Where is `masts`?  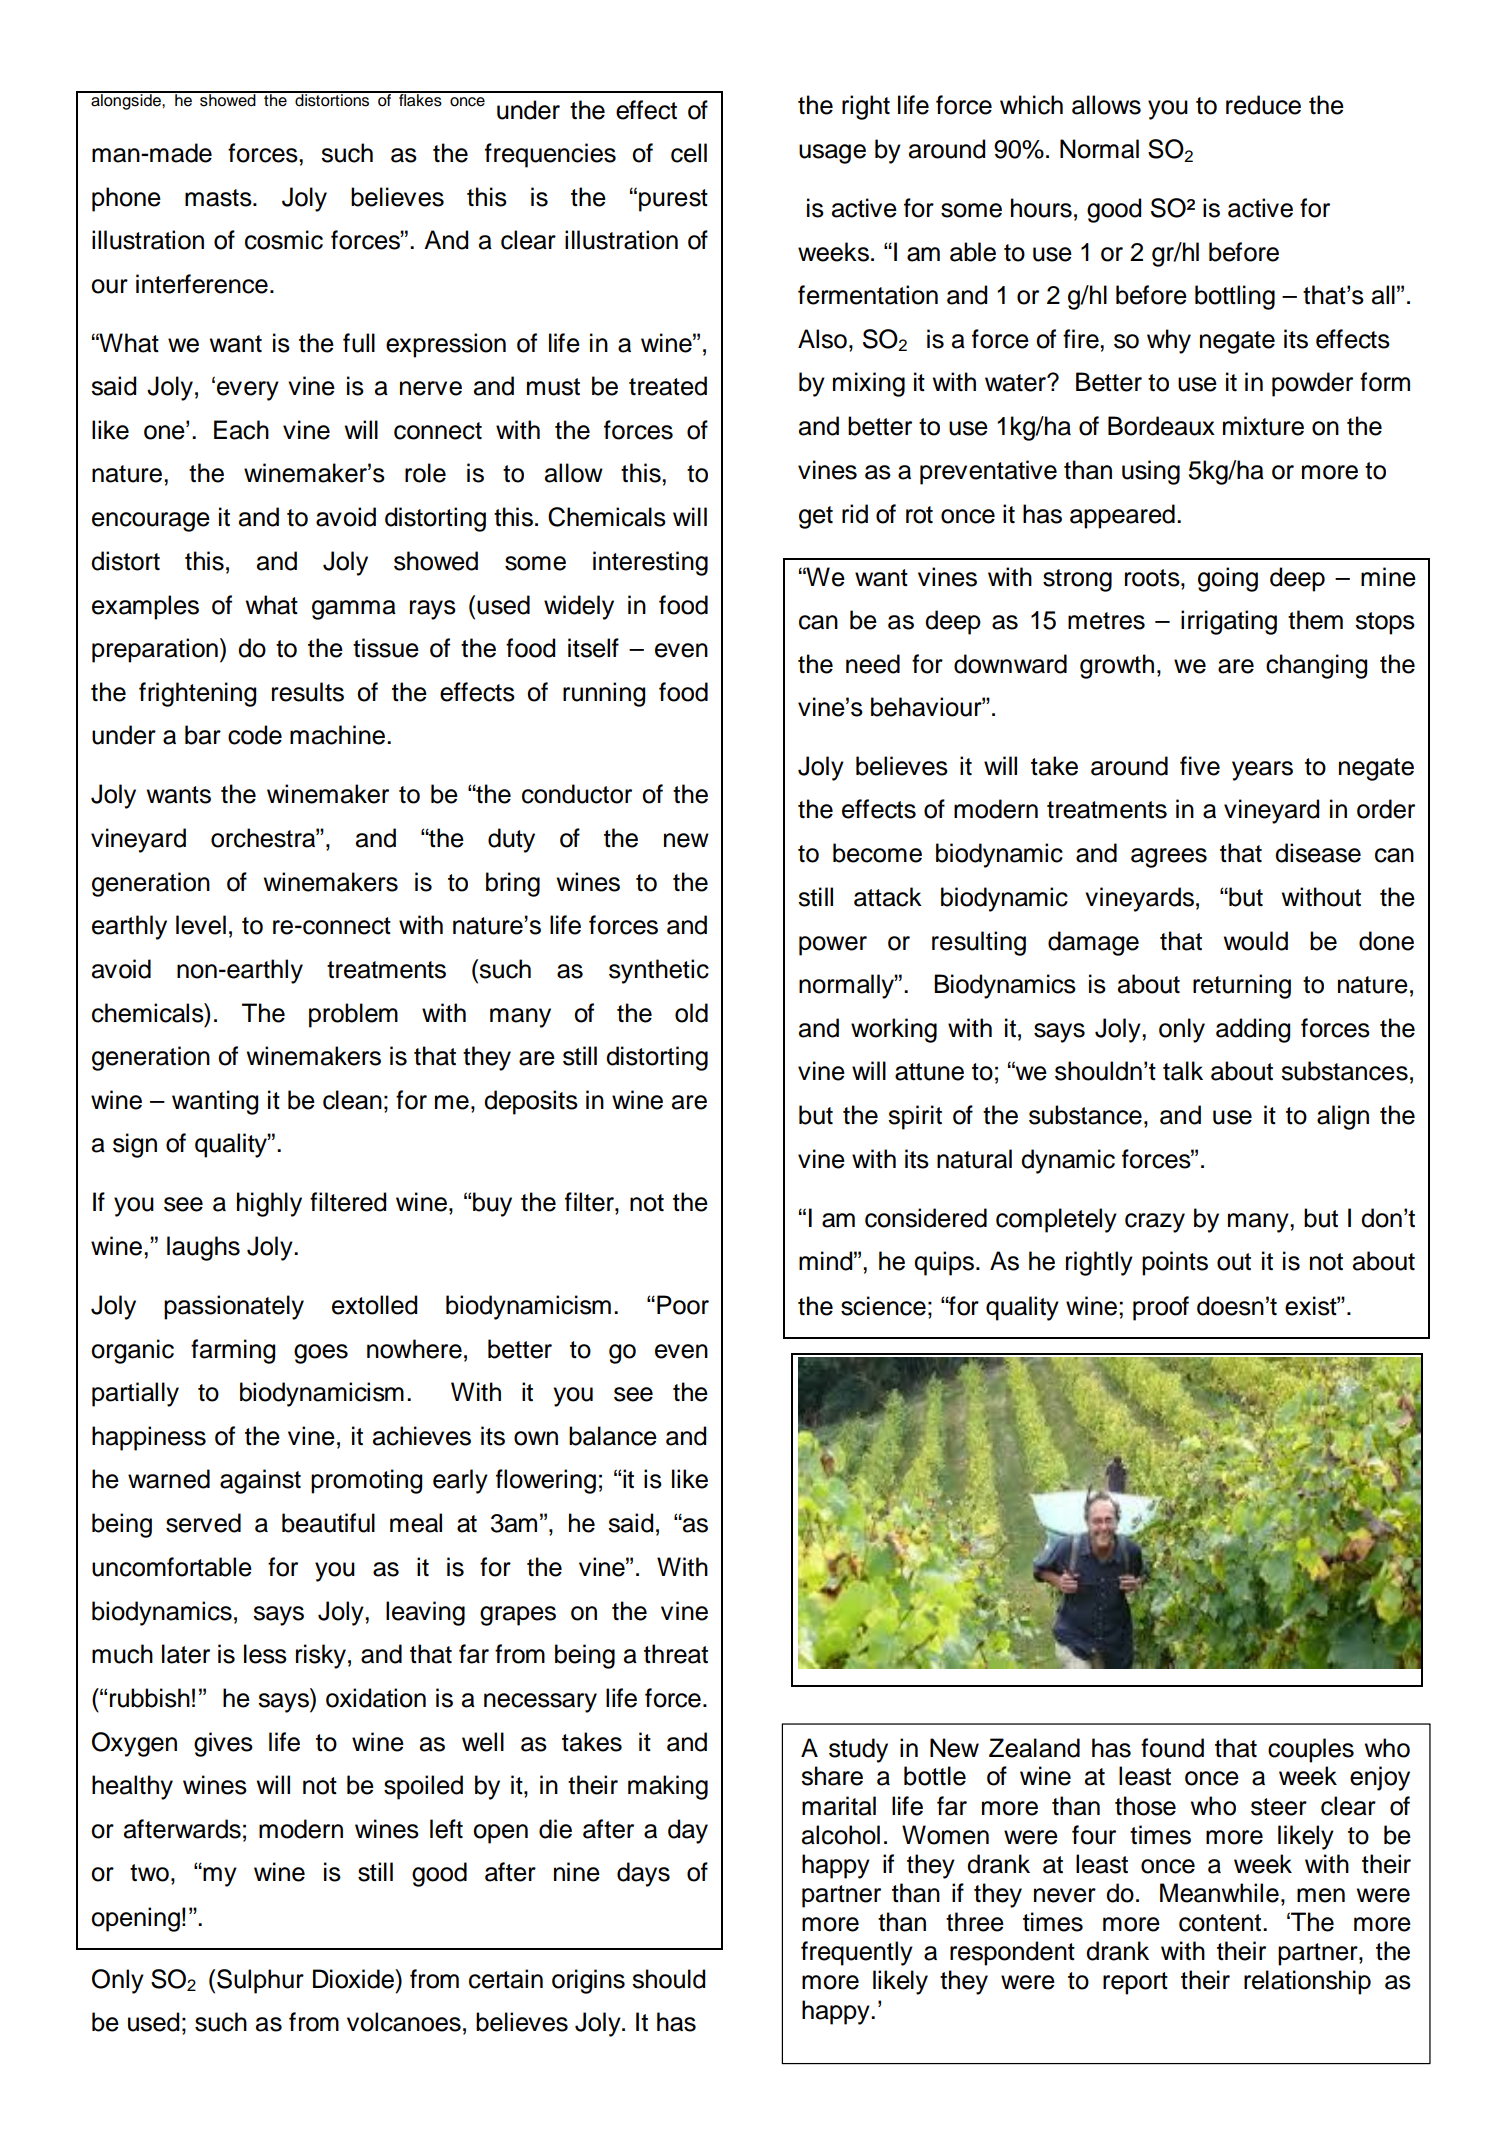
masts is located at coordinates (219, 198).
